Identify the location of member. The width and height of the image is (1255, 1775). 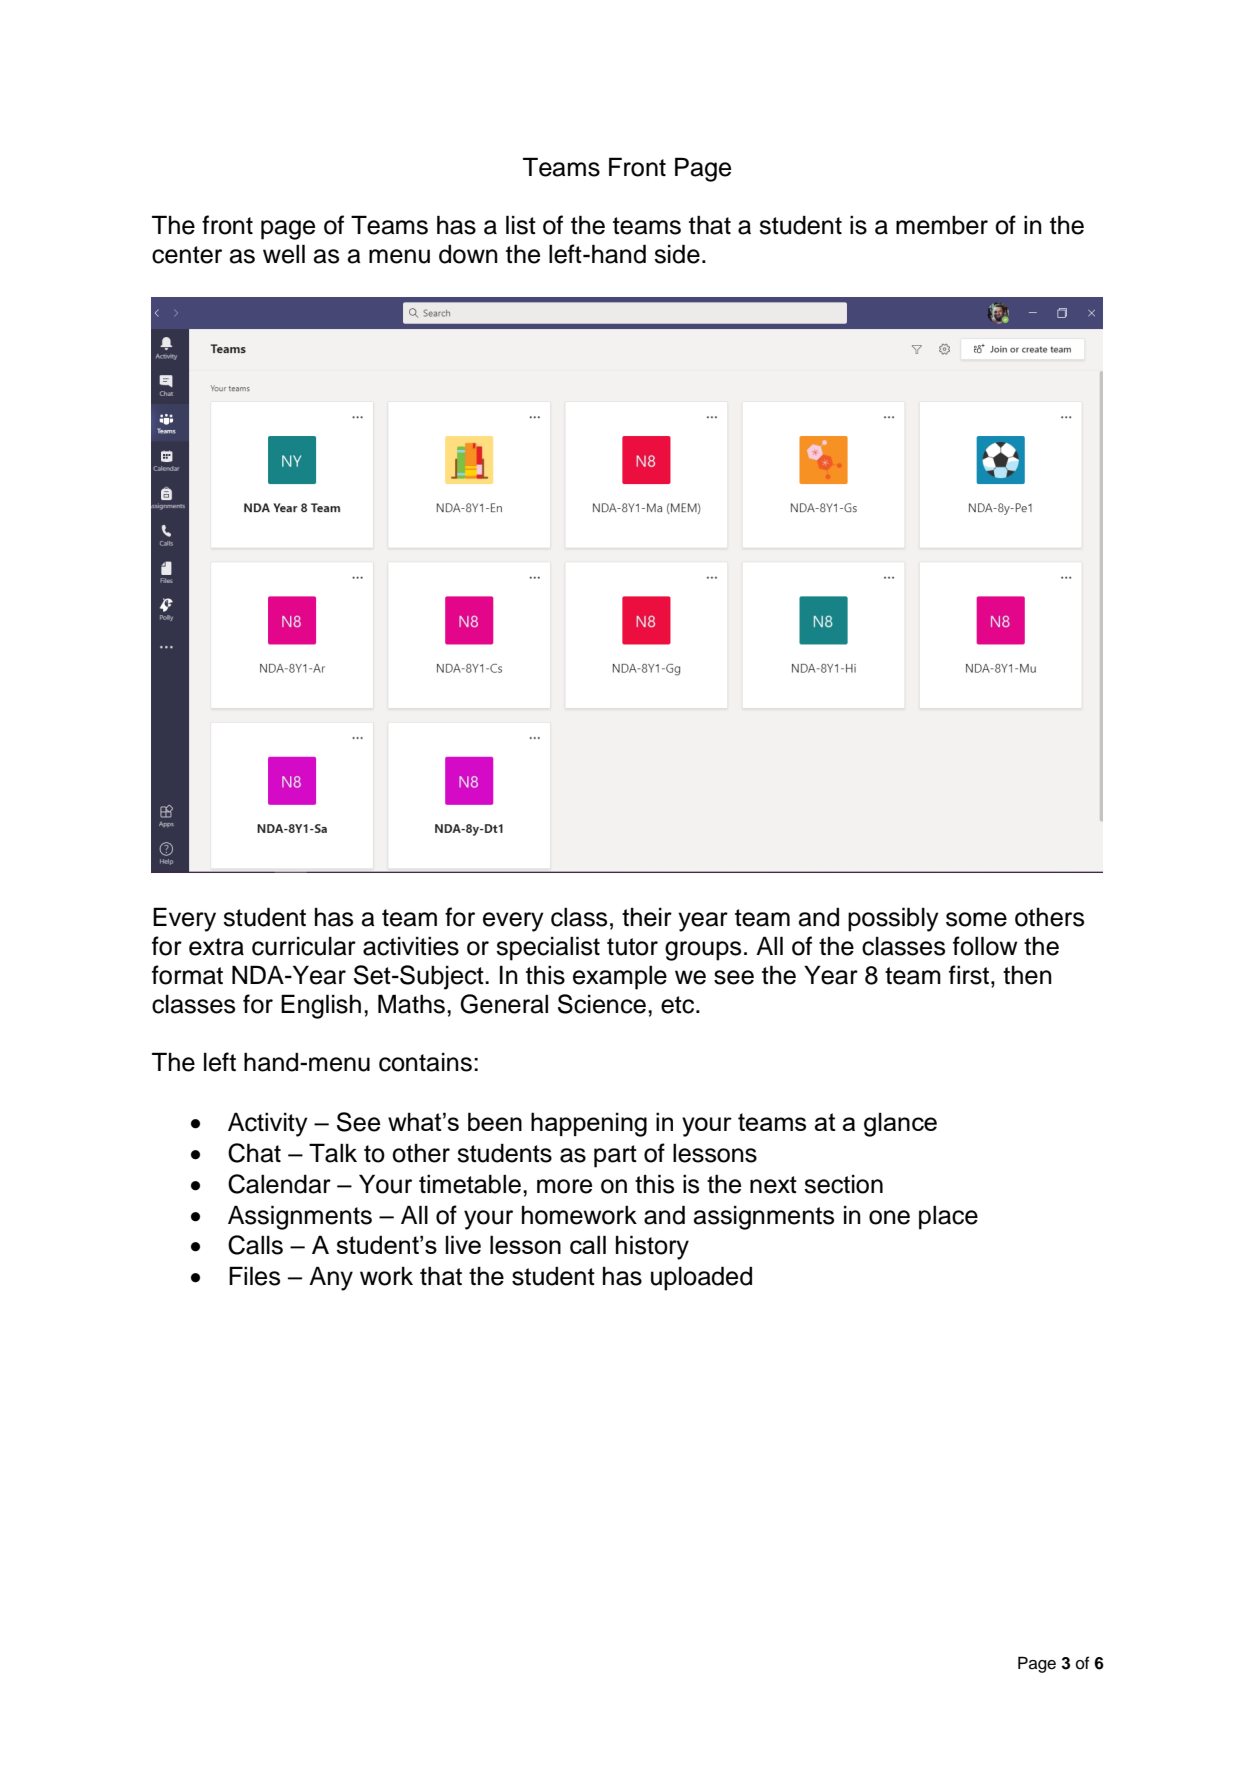
(942, 225).
